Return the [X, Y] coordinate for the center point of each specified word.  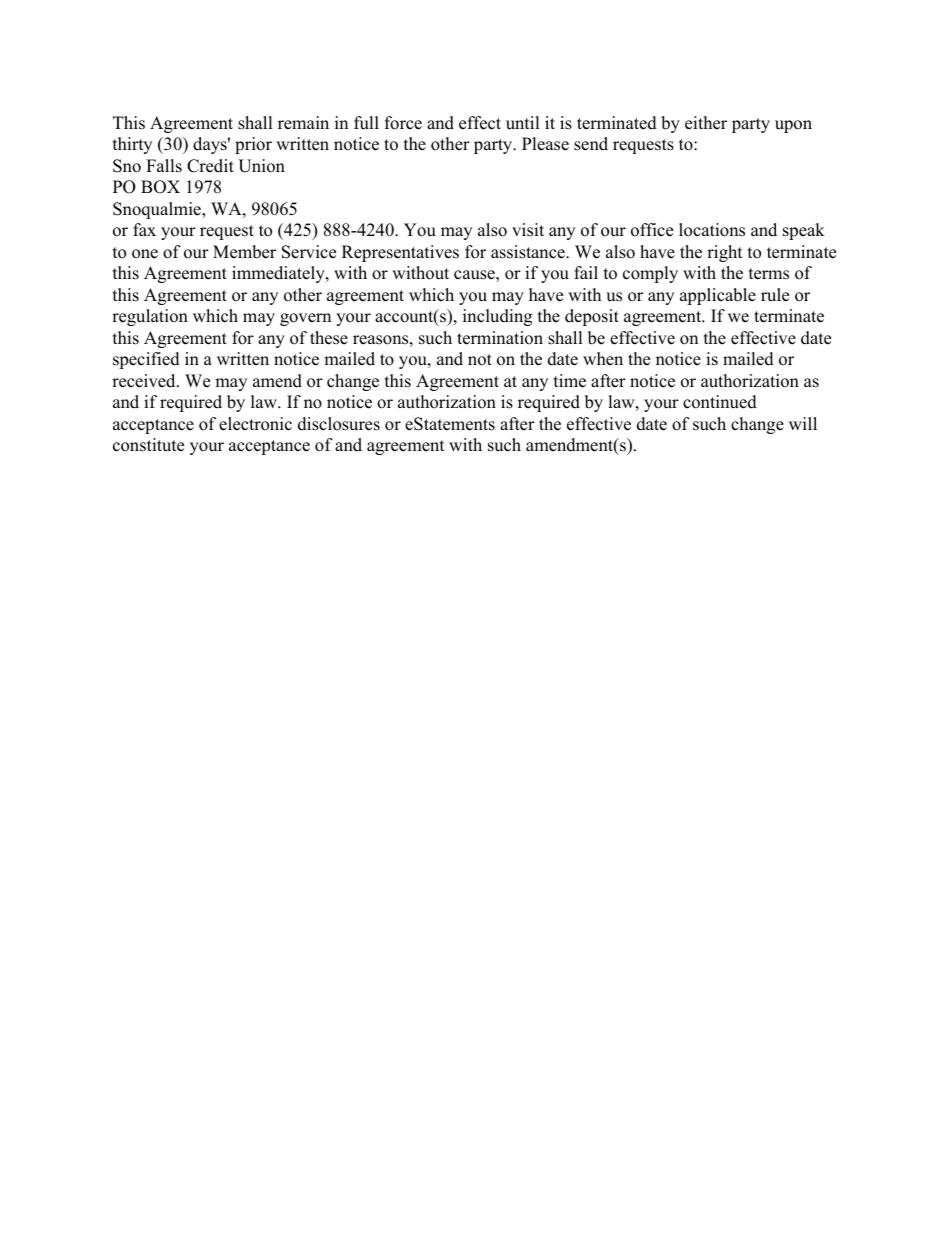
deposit [592, 317]
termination [500, 338]
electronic [255, 424]
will [803, 423]
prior [253, 145]
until [523, 123]
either [706, 123]
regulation [150, 317]
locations [712, 230]
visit [528, 230]
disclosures [339, 424]
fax [144, 229]
